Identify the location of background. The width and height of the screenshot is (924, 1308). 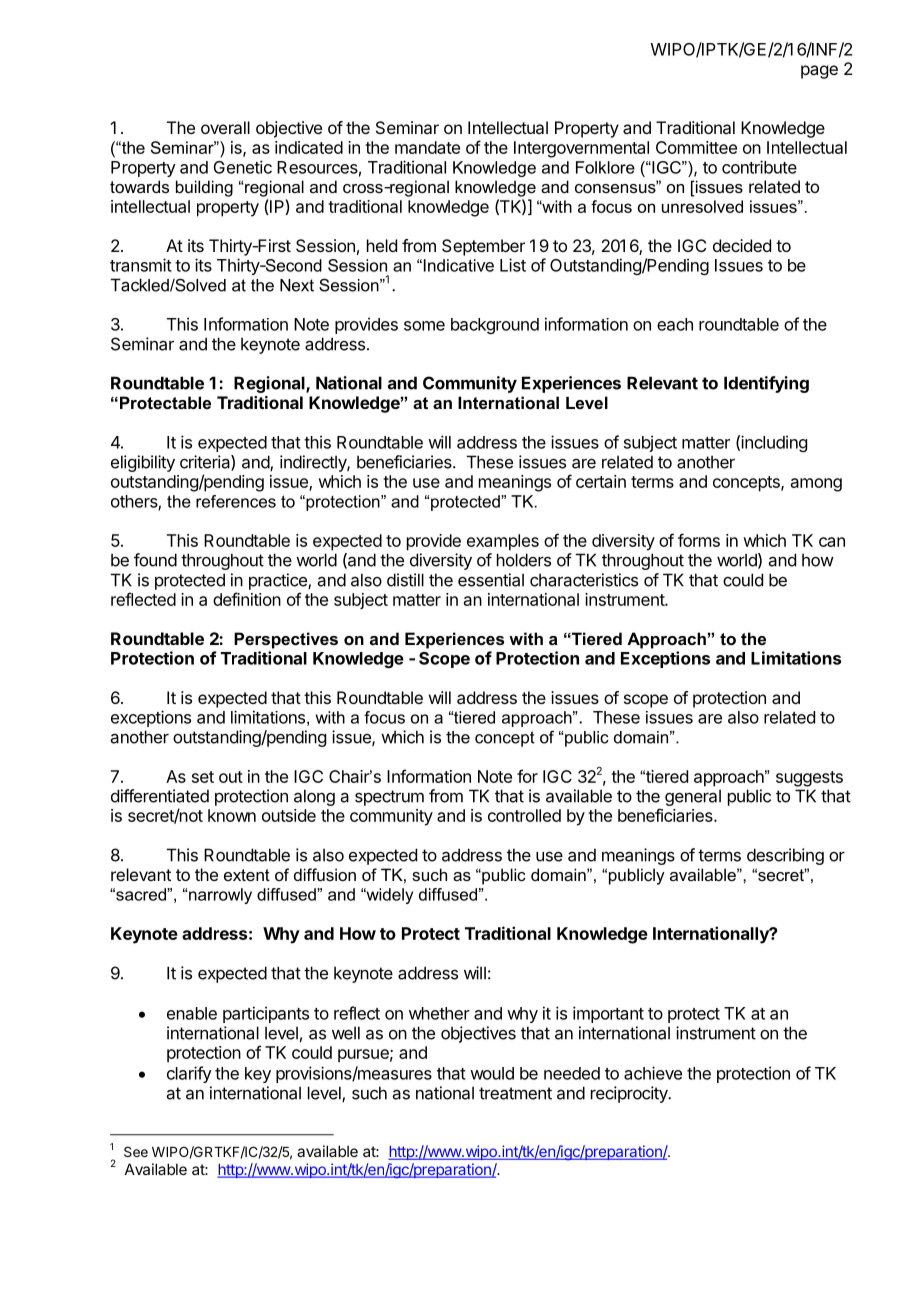
(495, 326).
